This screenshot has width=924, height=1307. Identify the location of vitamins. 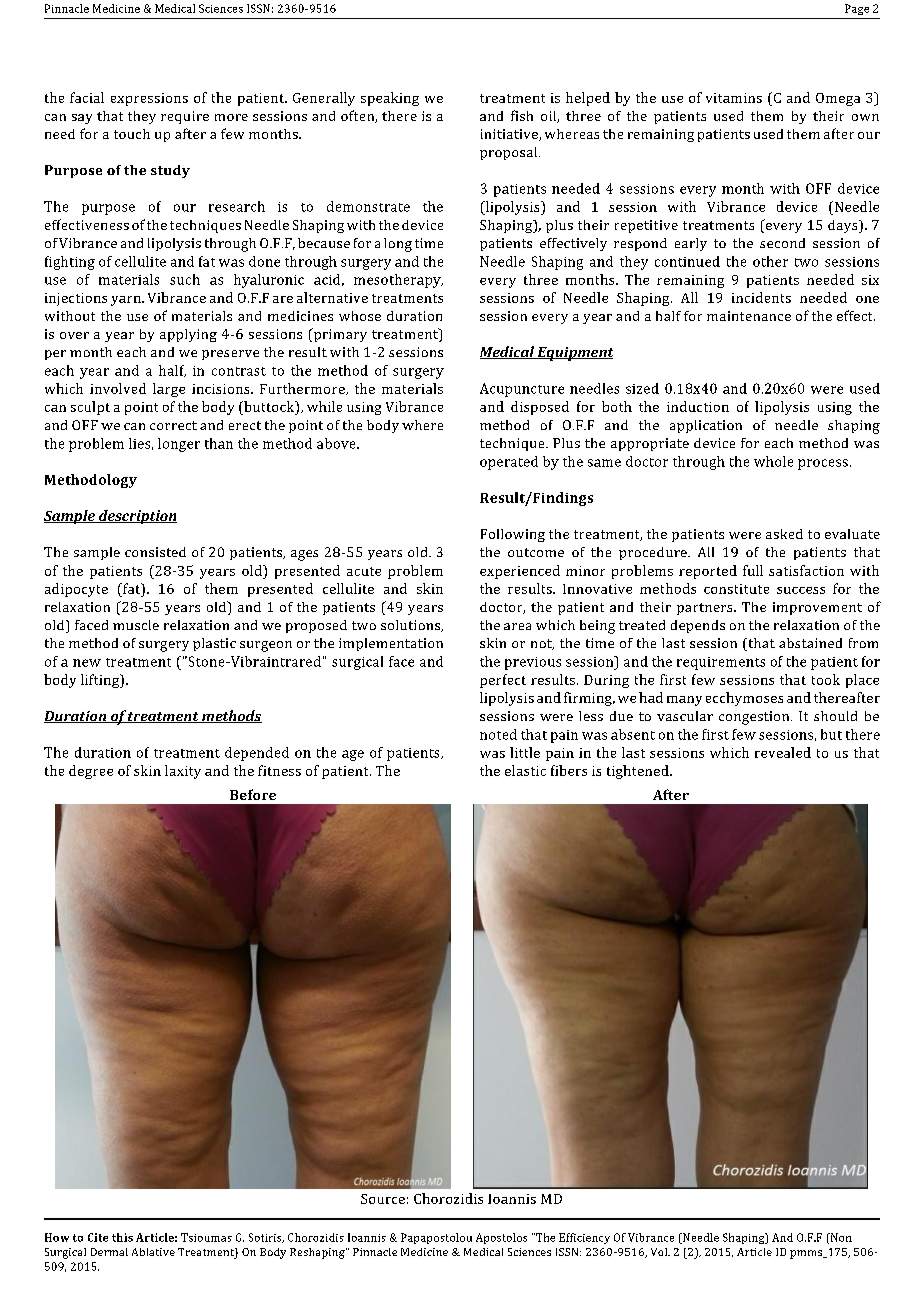
(734, 98).
